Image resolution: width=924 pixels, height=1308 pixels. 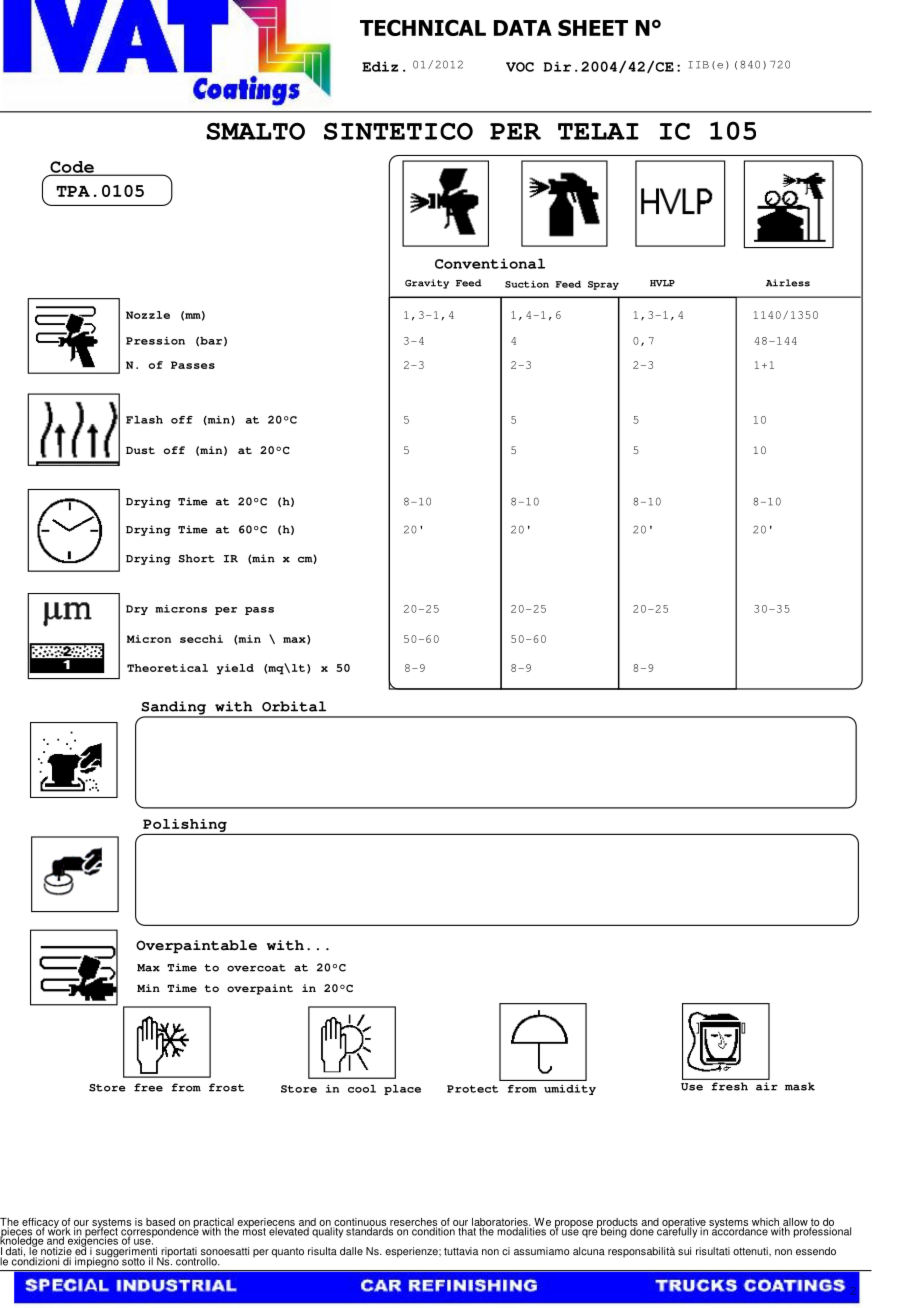 I want to click on frost, so click(x=226, y=1087).
